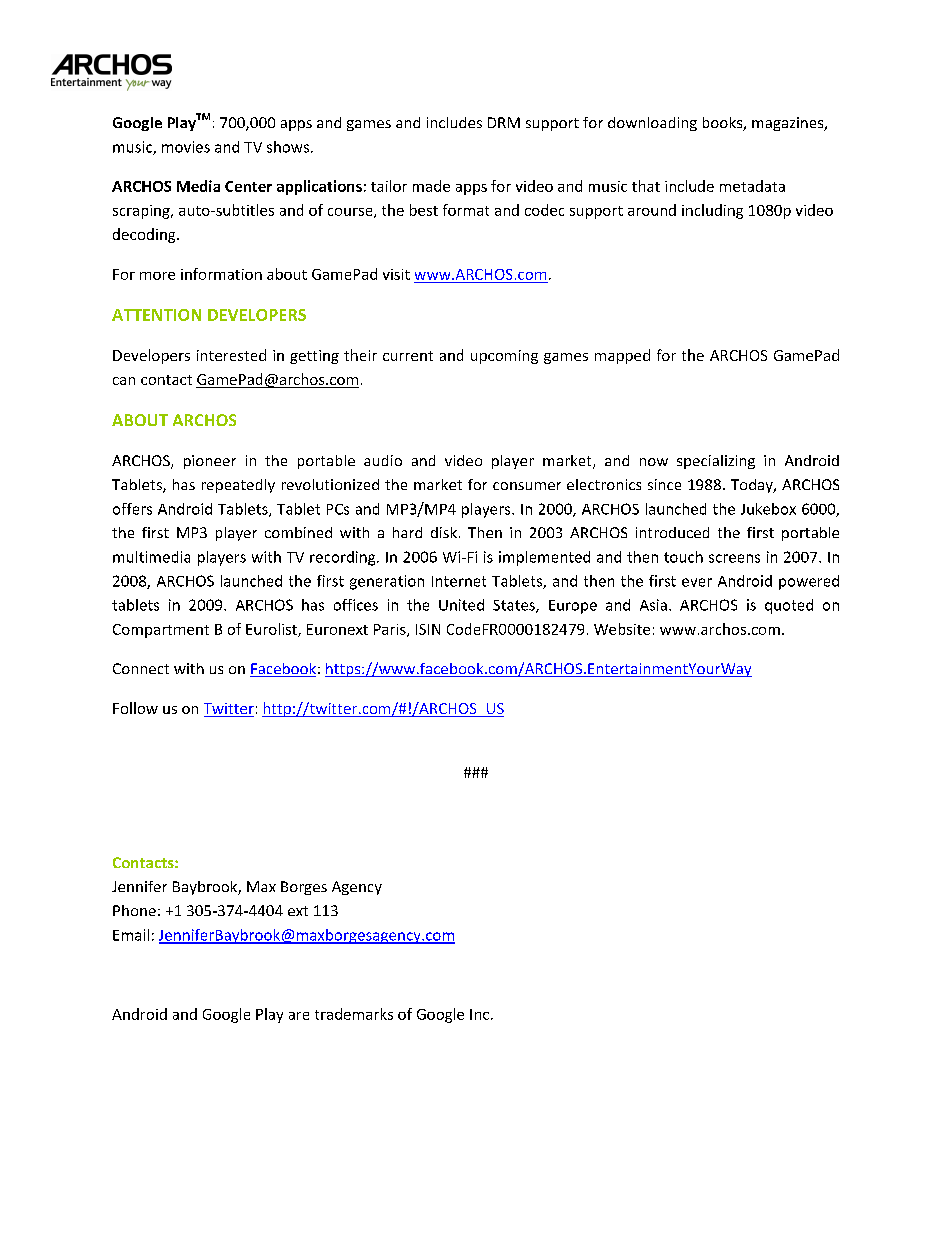  I want to click on Internet, so click(459, 581).
